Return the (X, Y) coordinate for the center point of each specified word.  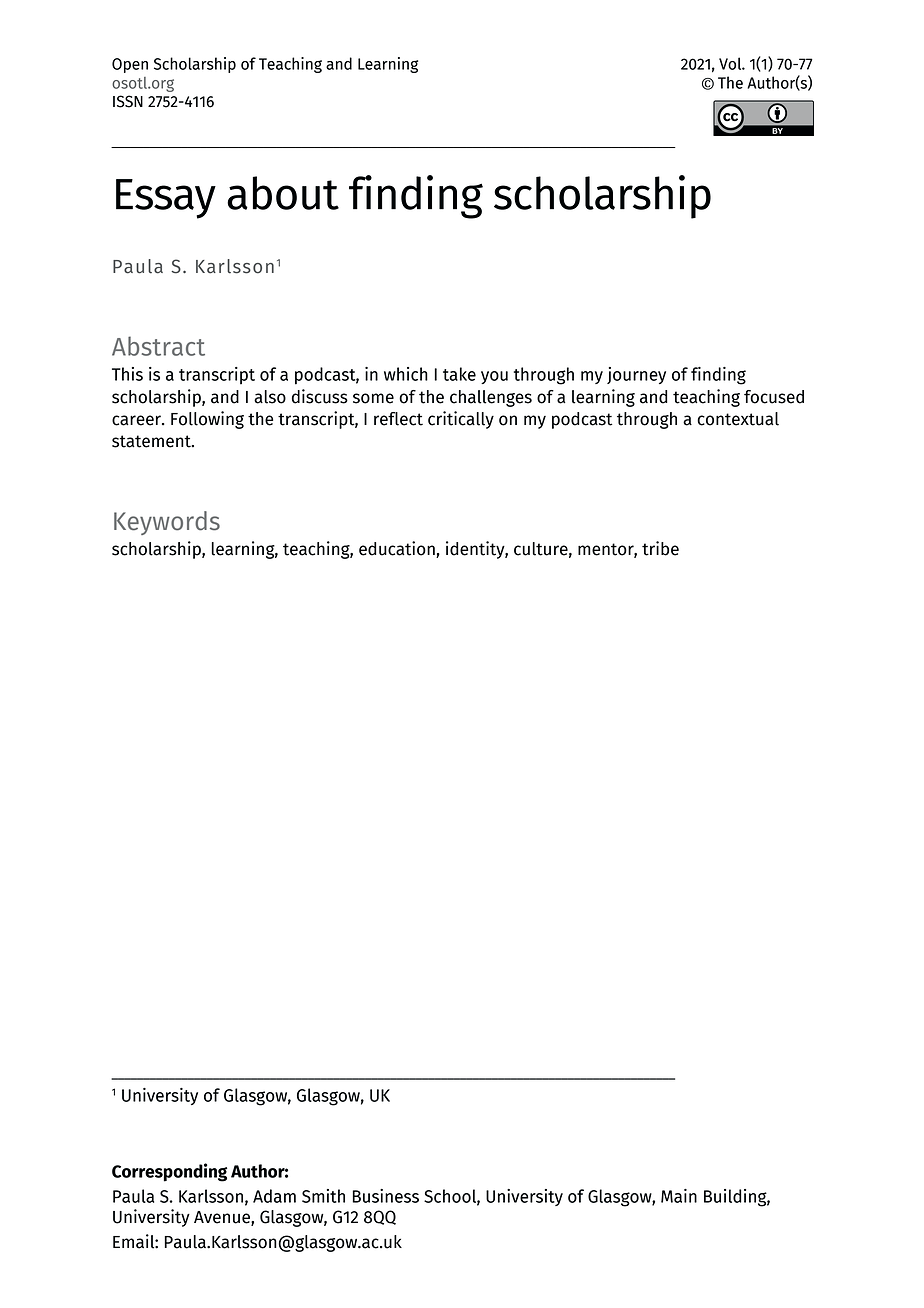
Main (679, 1196)
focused (774, 397)
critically (461, 420)
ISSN (128, 101)
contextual (738, 419)
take (459, 374)
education (397, 548)
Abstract (158, 346)
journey (636, 375)
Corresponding (169, 1172)
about (283, 193)
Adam (274, 1196)
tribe (660, 548)
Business (385, 1196)
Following (207, 420)
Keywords (167, 523)
